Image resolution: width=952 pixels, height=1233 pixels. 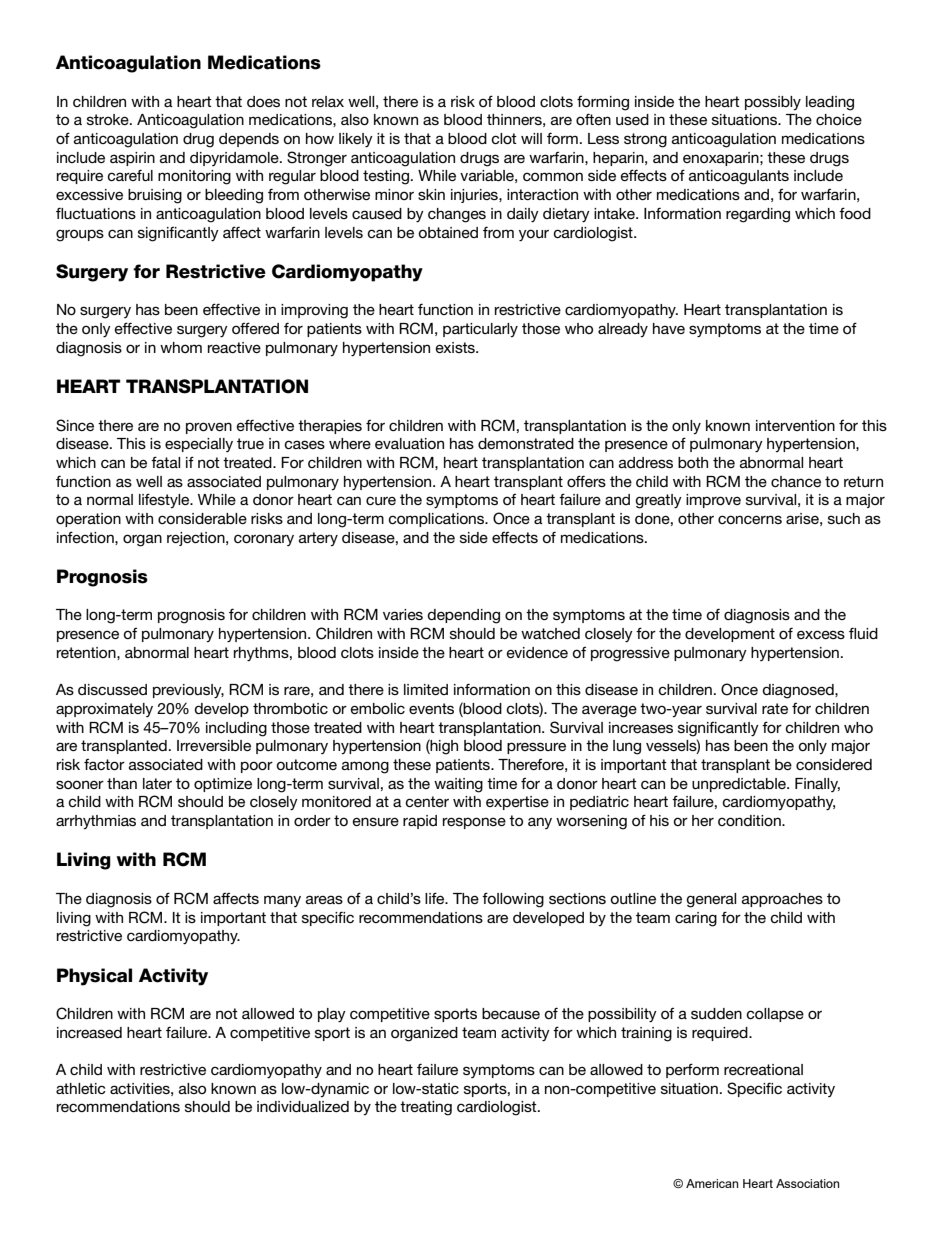 What do you see at coordinates (81, 1088) in the page?
I see `athletic` at bounding box center [81, 1088].
